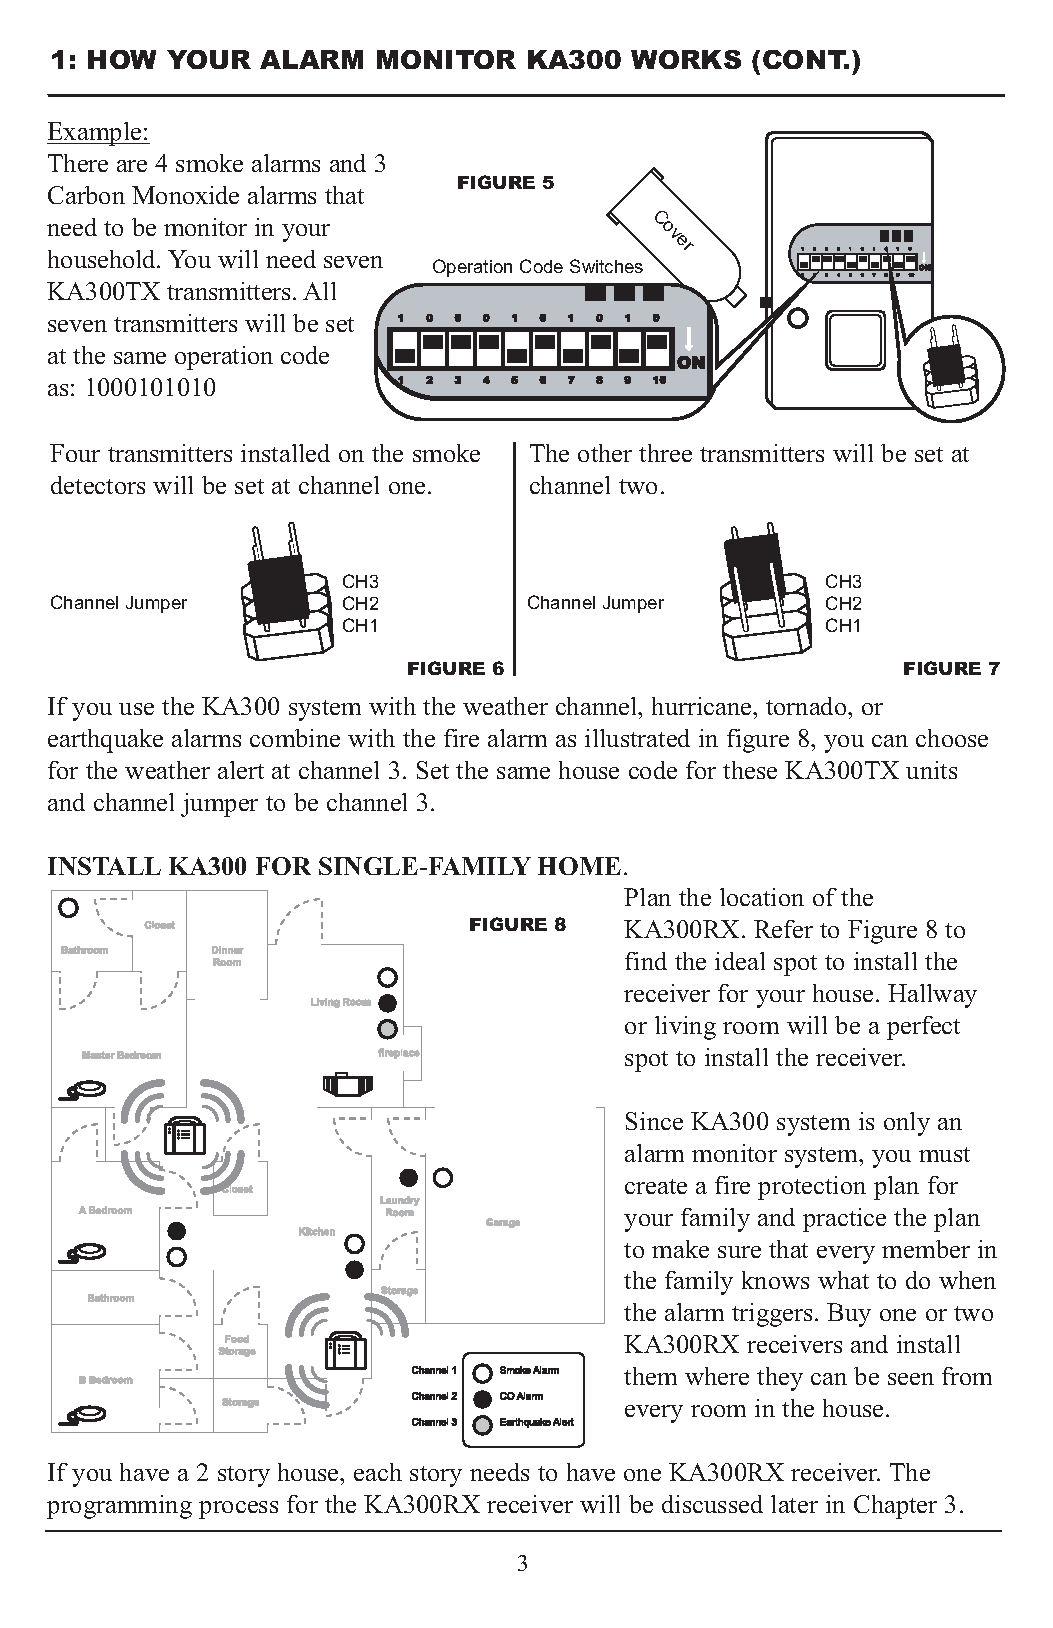 The width and height of the document is (1053, 1628). What do you see at coordinates (654, 1121) in the document?
I see `Since` at bounding box center [654, 1121].
